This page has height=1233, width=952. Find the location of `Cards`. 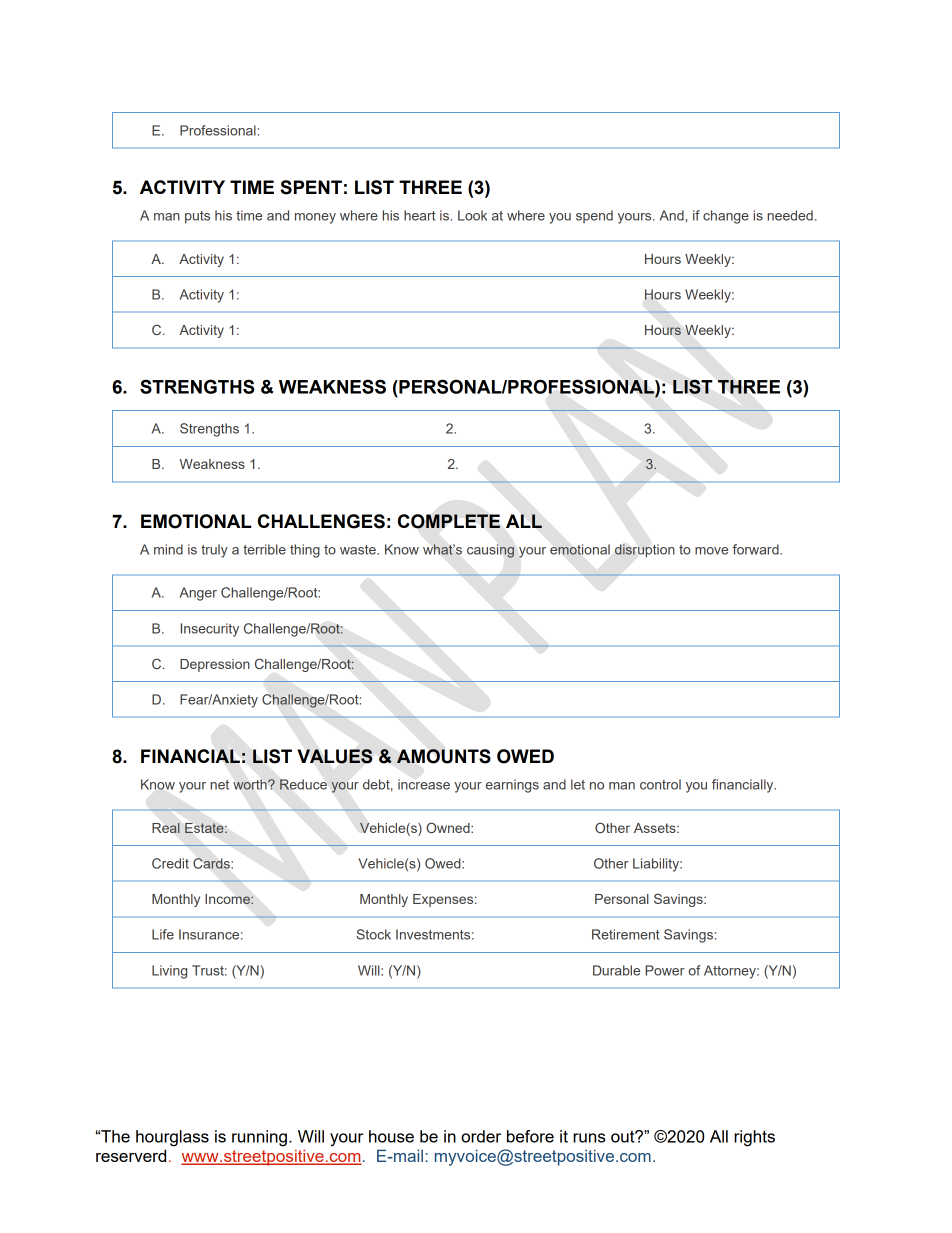

Cards is located at coordinates (212, 863).
